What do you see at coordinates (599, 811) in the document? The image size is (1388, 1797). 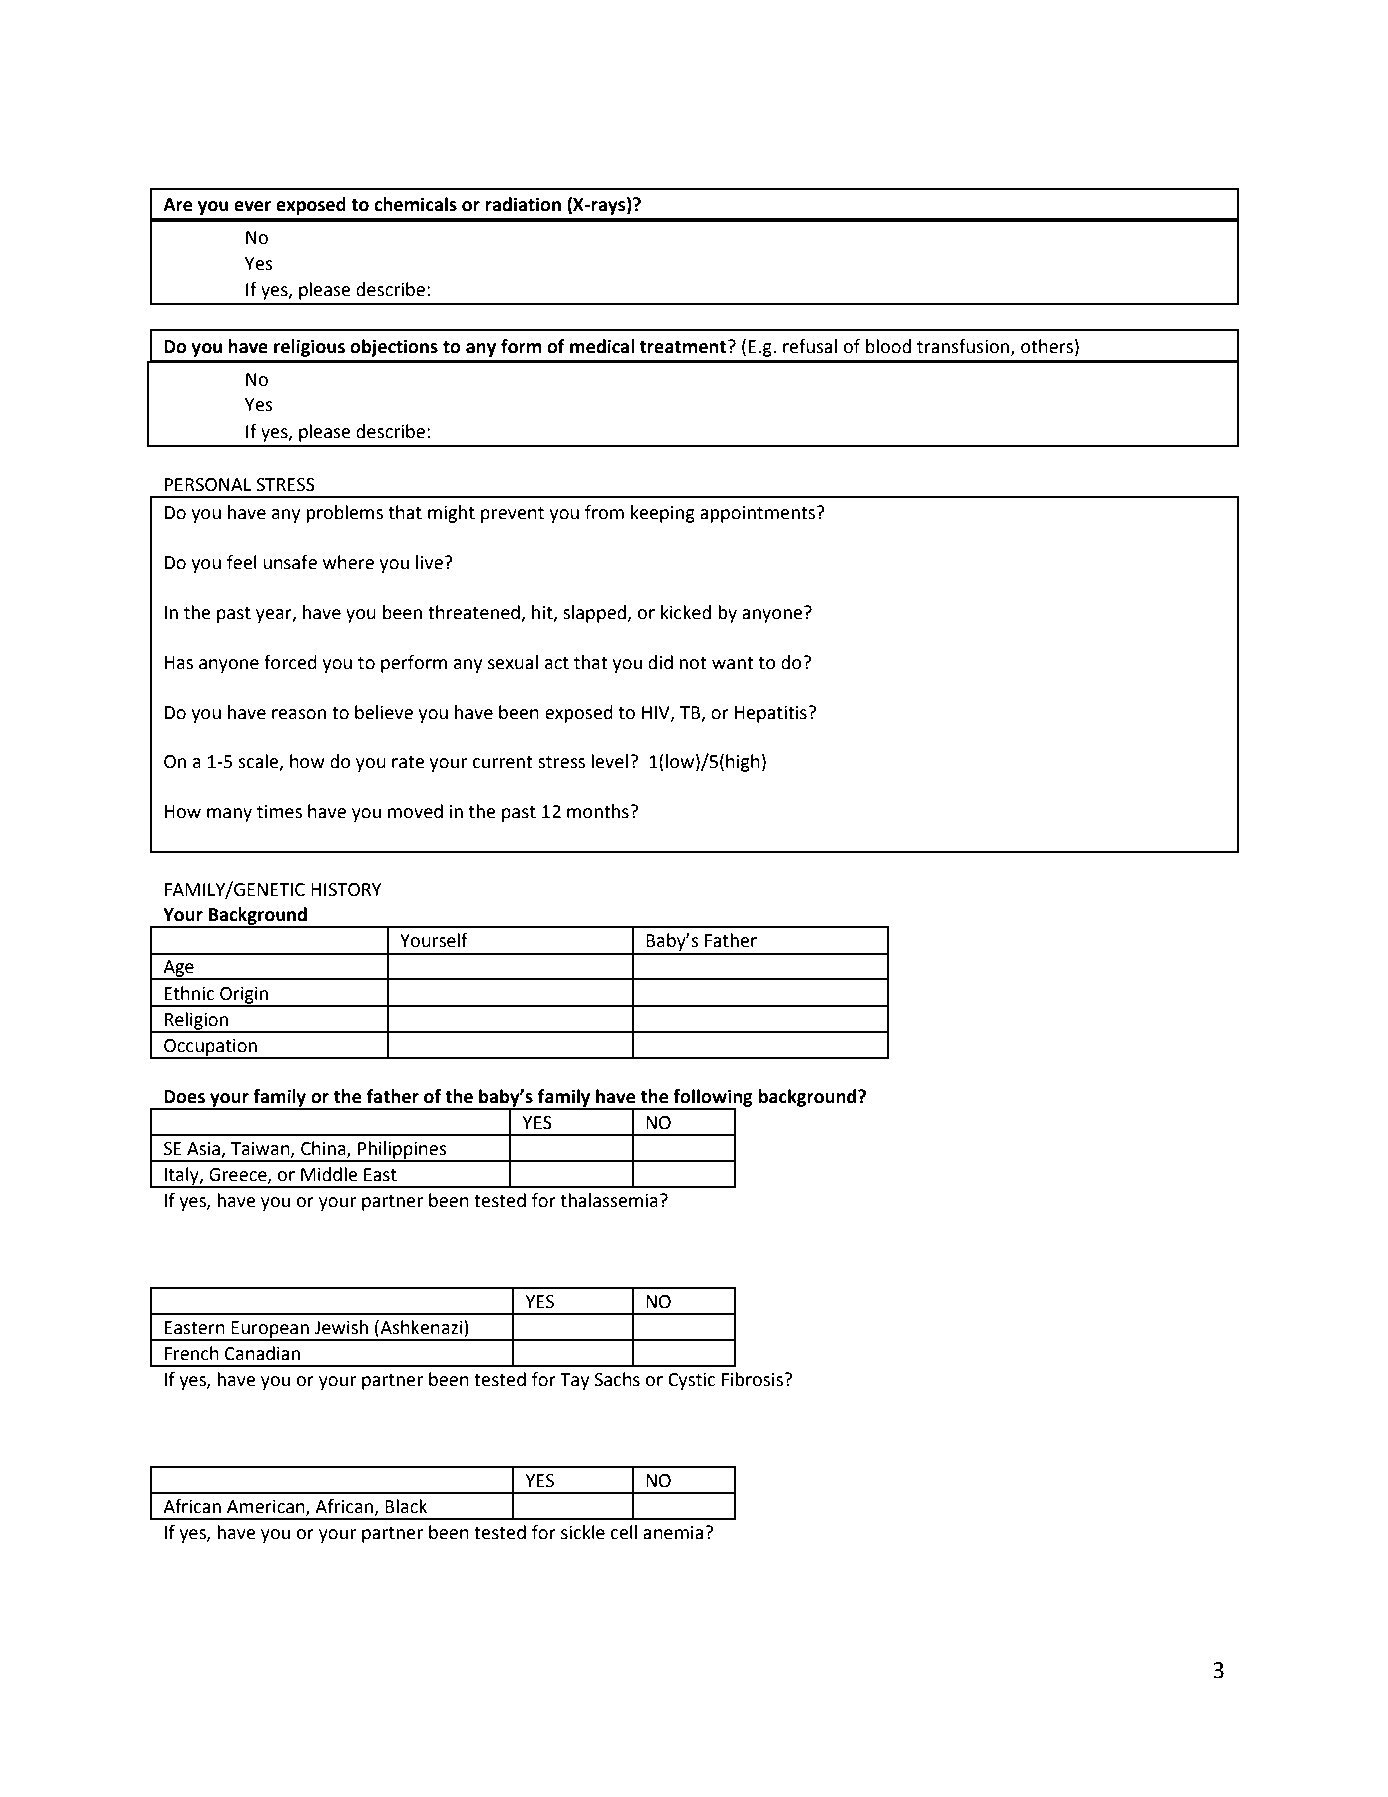 I see `months` at bounding box center [599, 811].
